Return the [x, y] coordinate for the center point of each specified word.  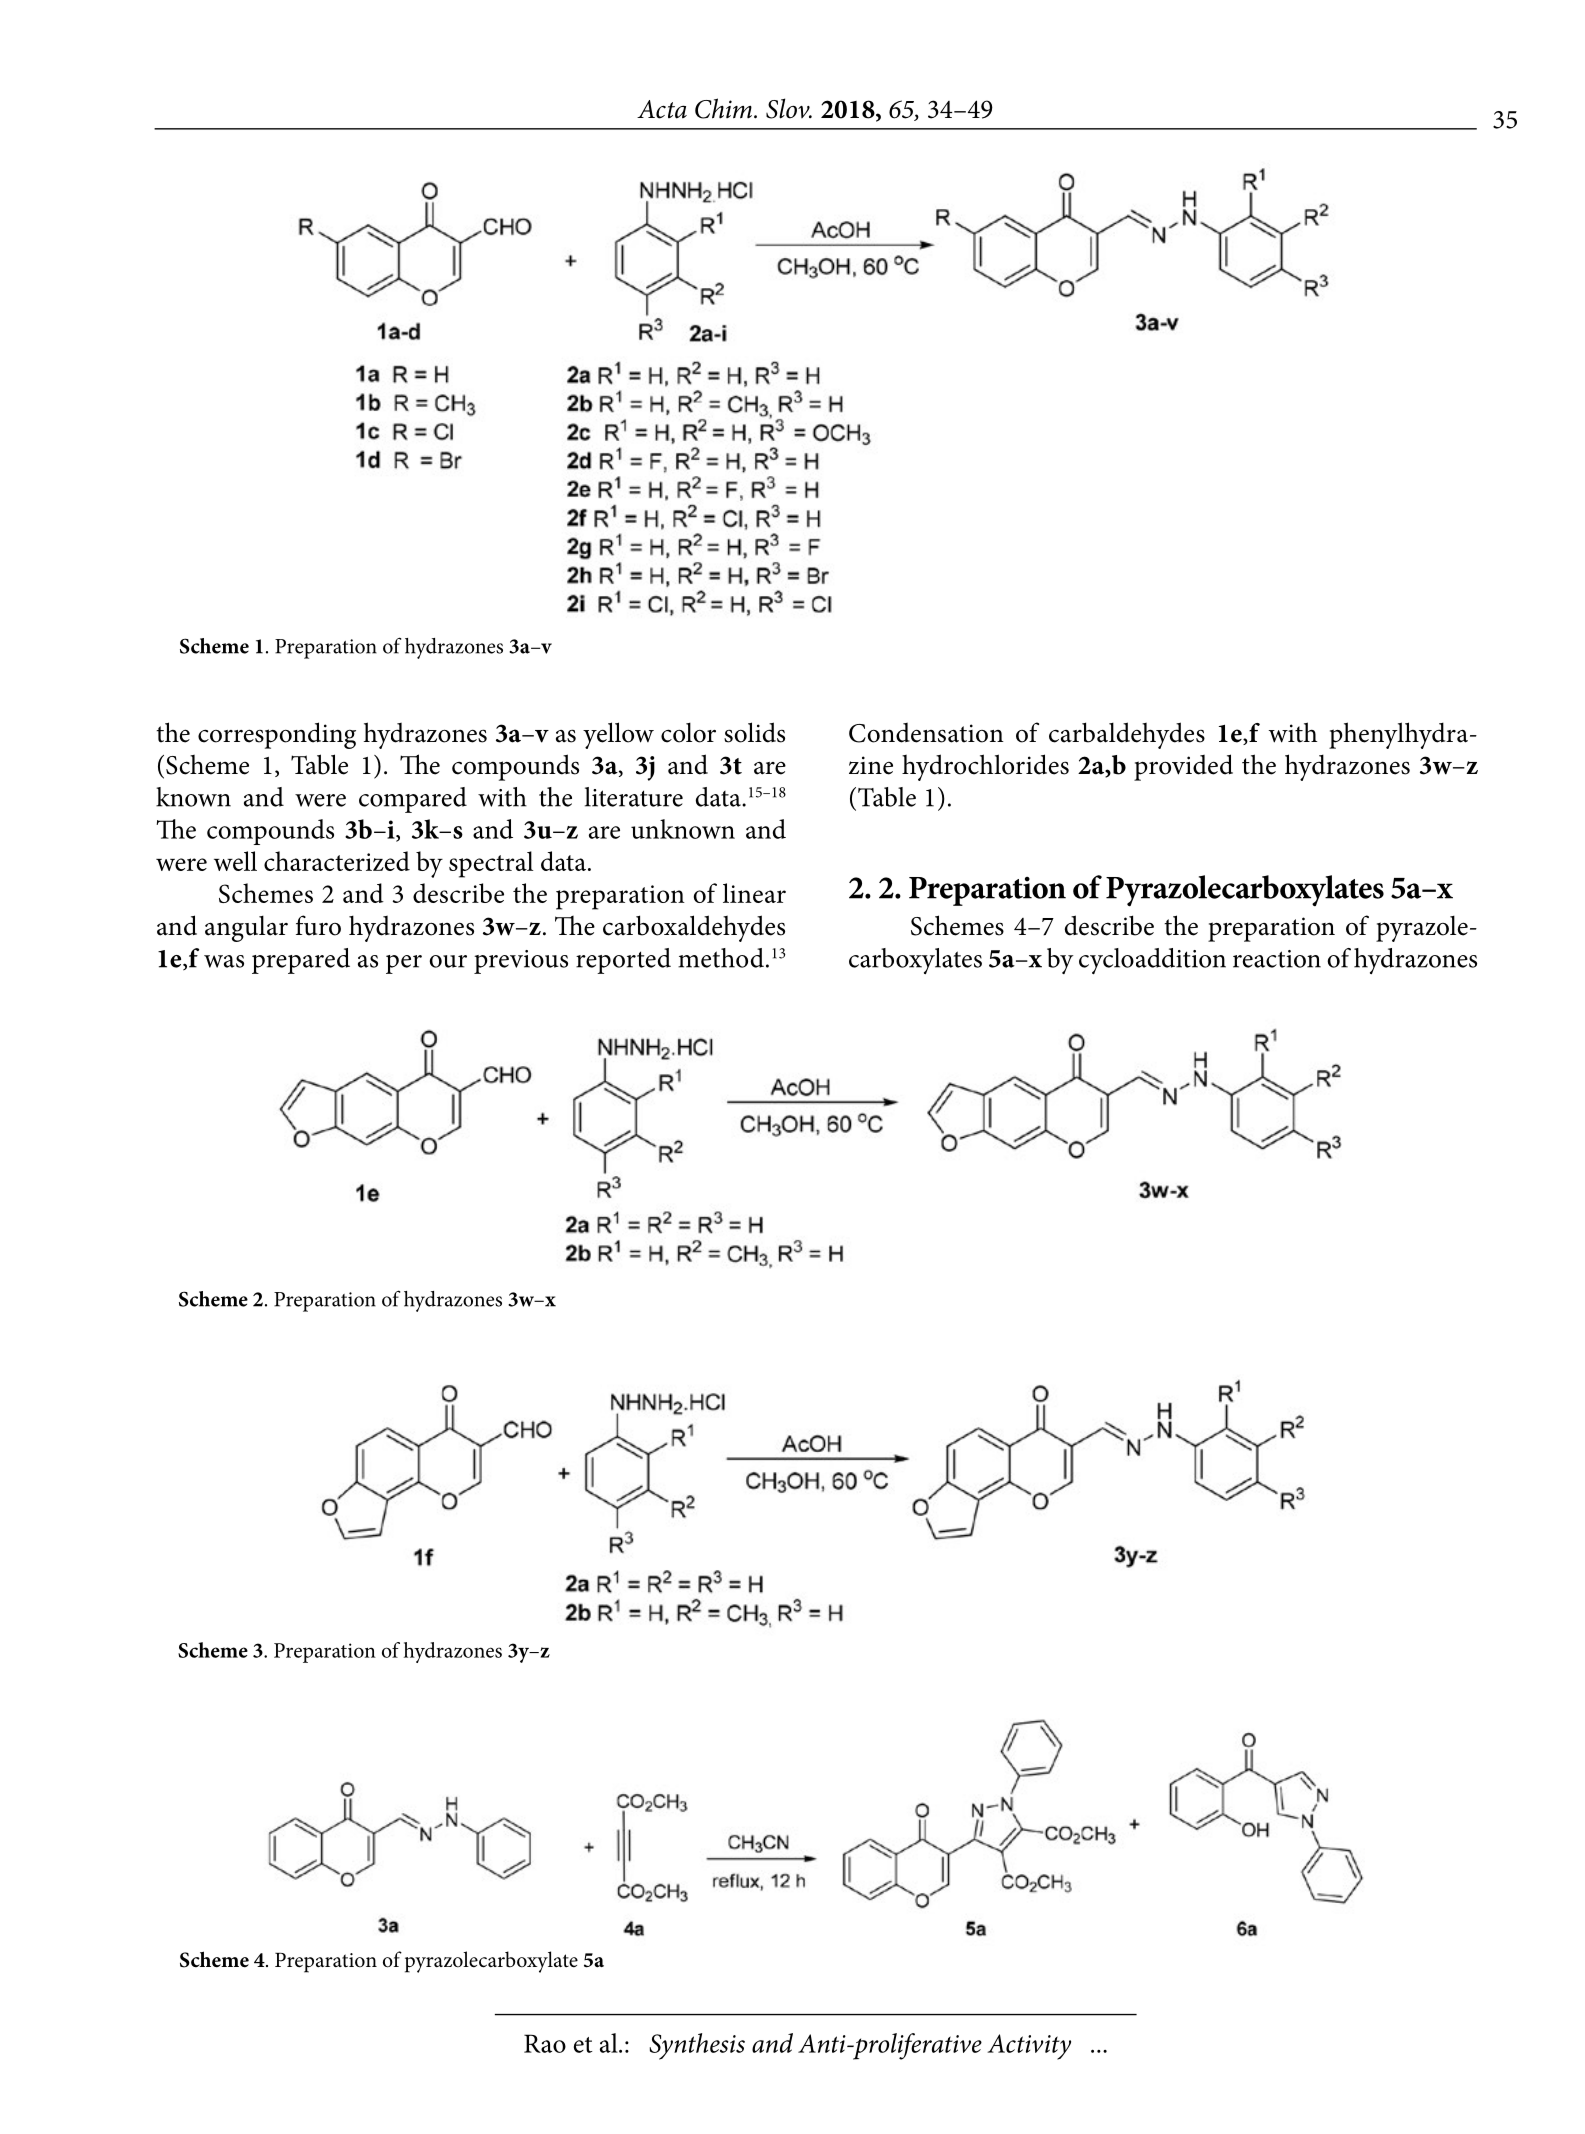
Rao [545, 2043]
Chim [723, 108]
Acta [662, 109]
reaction [1277, 959]
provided [1183, 767]
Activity [1029, 2047]
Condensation [926, 733]
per [404, 964]
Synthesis [697, 2046]
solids [754, 732]
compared [413, 800]
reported [623, 961]
